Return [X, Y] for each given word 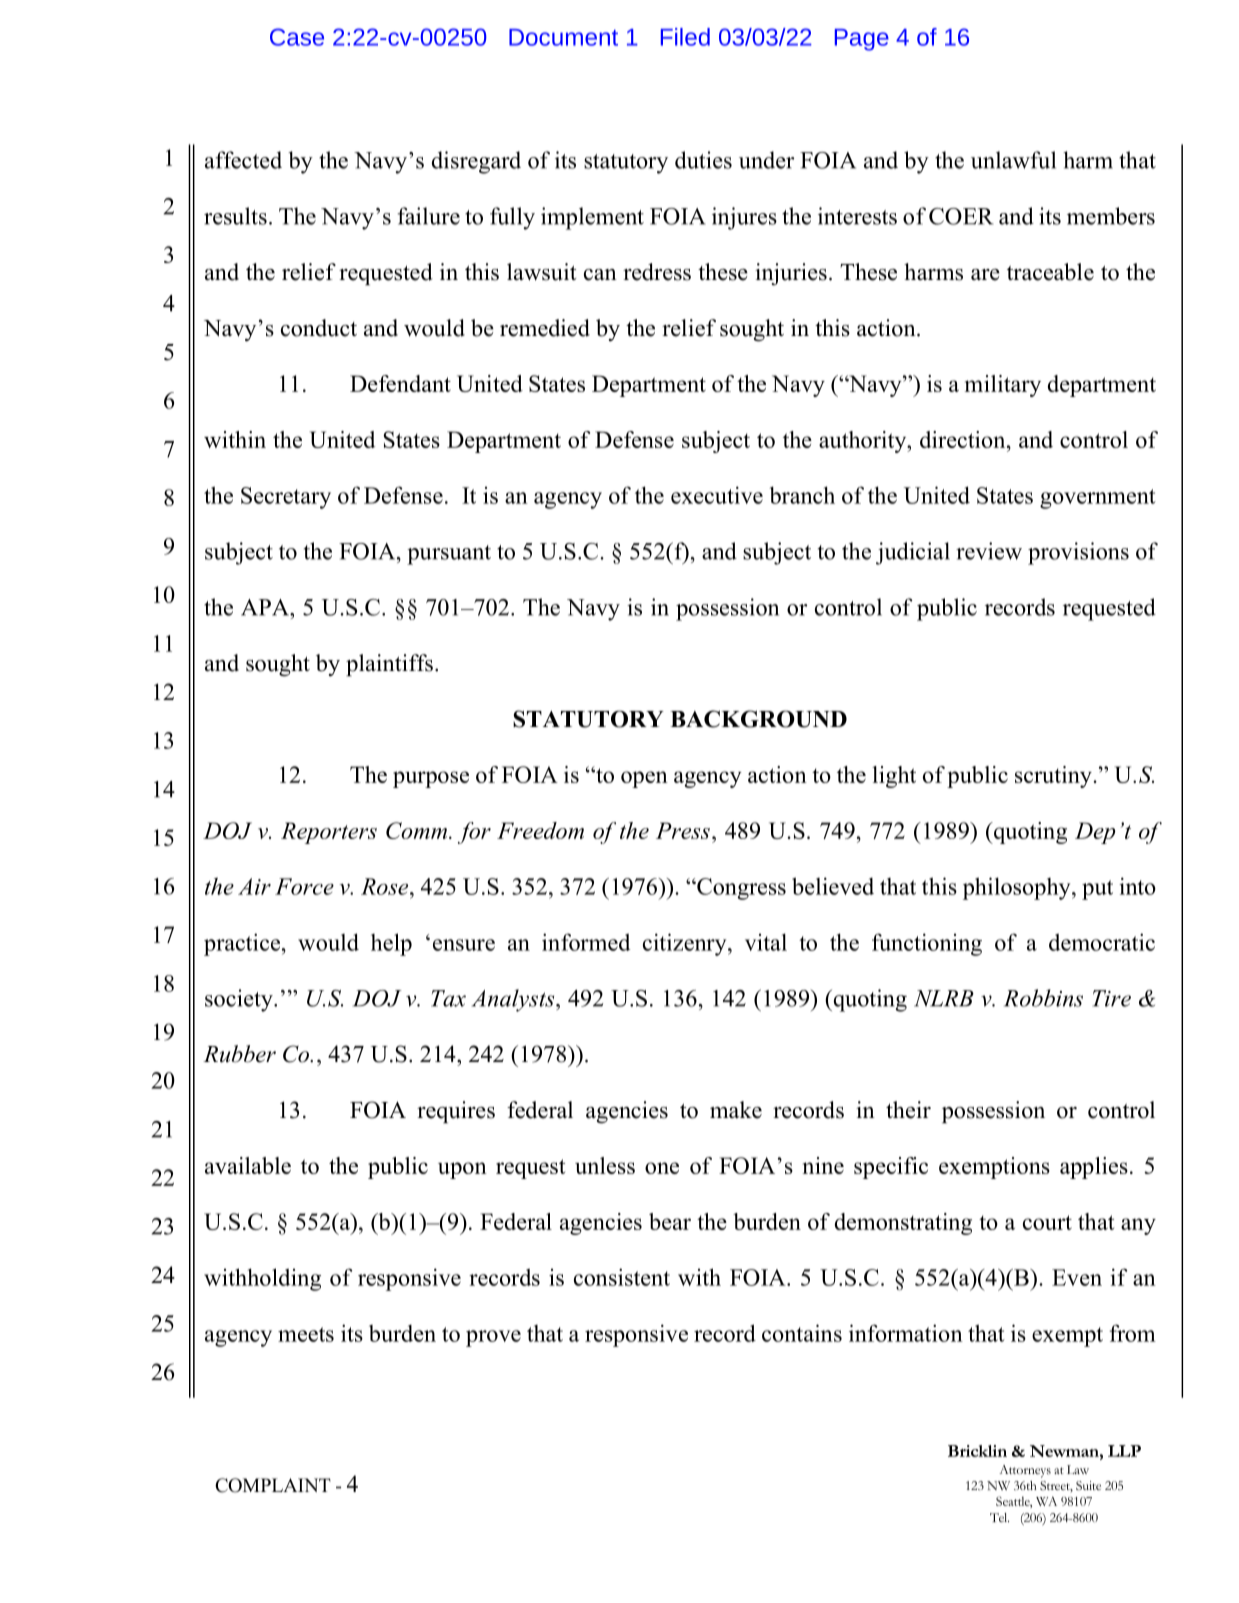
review [989, 551]
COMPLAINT [273, 1485]
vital [766, 942]
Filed [685, 37]
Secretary [286, 498]
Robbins [1043, 998]
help [391, 944]
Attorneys [1025, 1471]
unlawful [1013, 160]
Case [297, 37]
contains [802, 1333]
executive [717, 495]
